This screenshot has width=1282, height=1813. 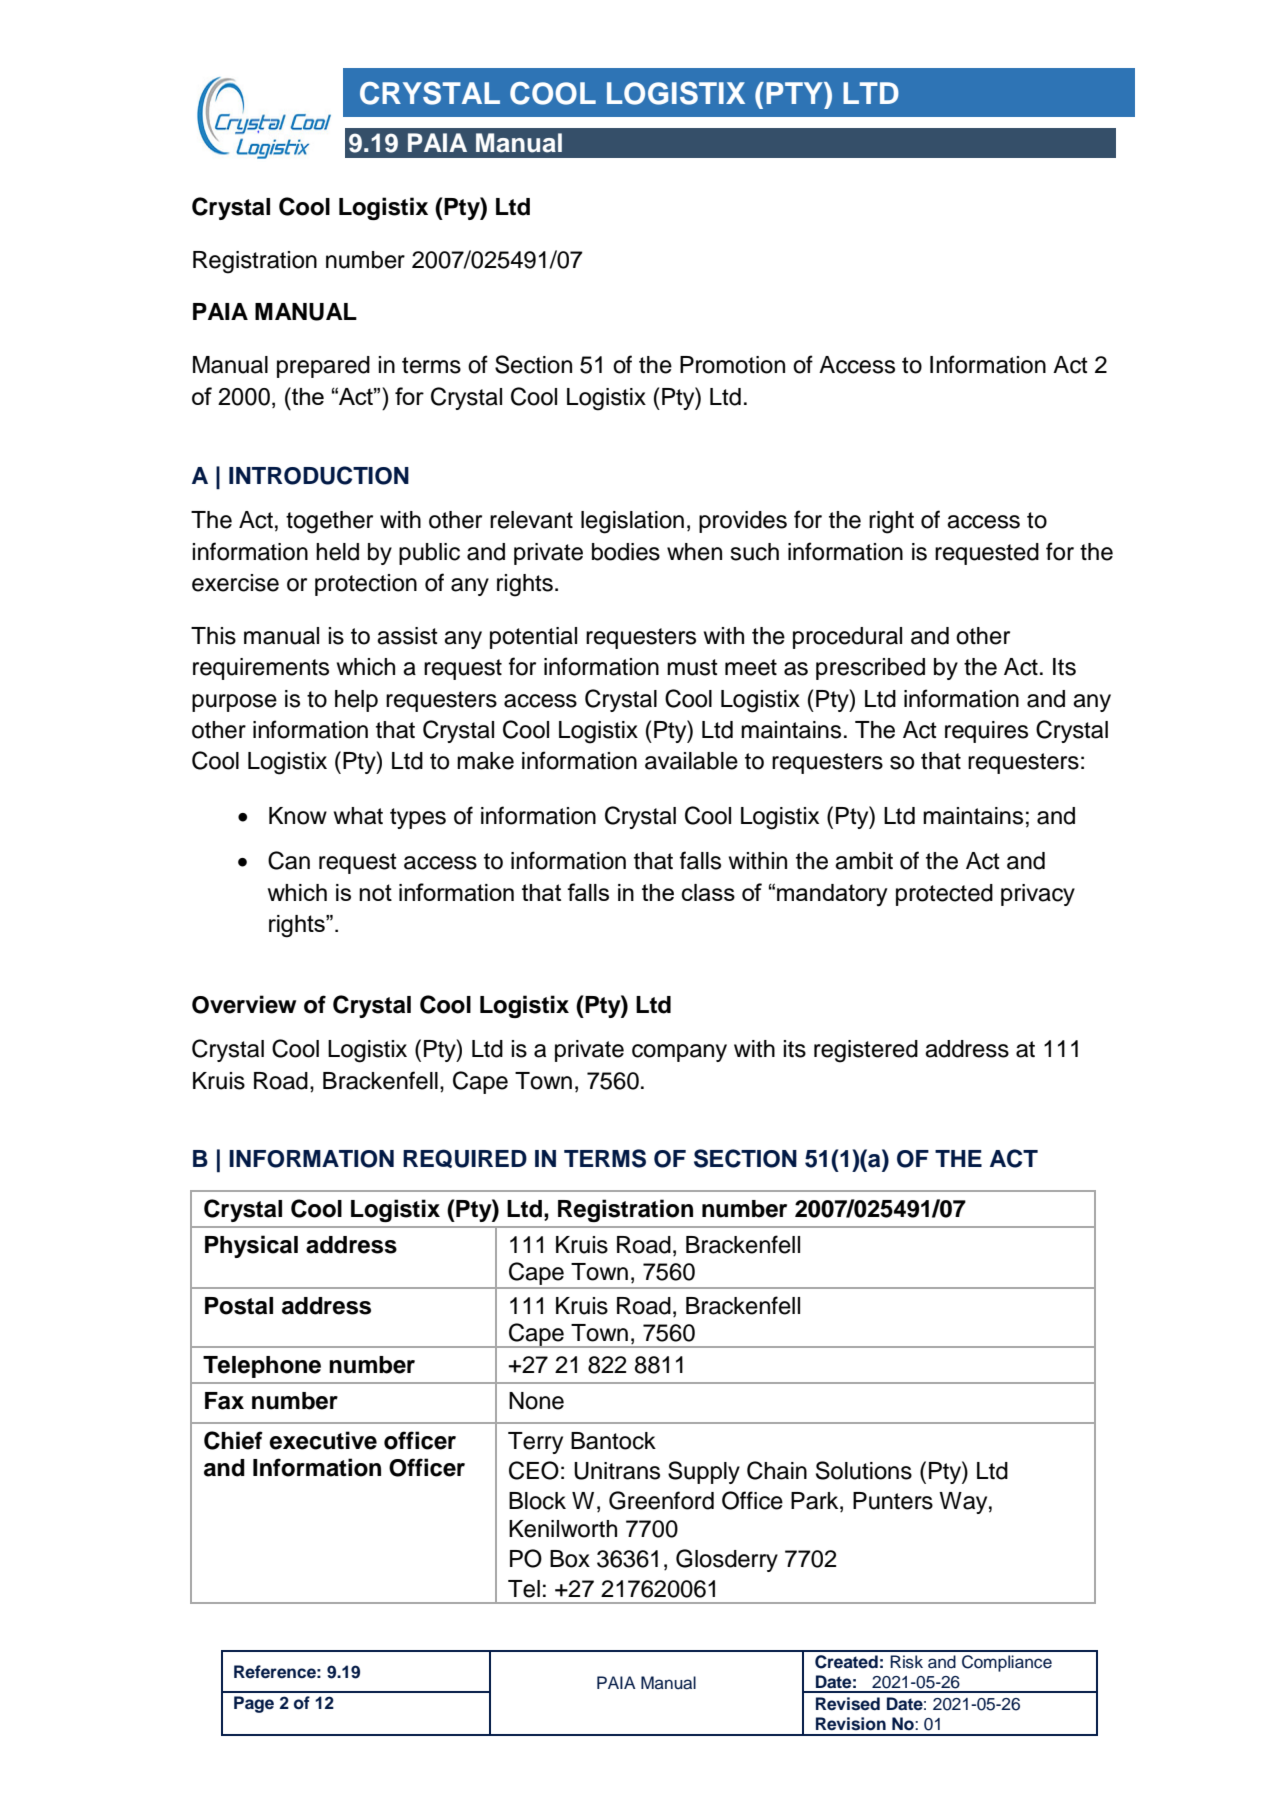 I want to click on Box, so click(x=570, y=1559).
